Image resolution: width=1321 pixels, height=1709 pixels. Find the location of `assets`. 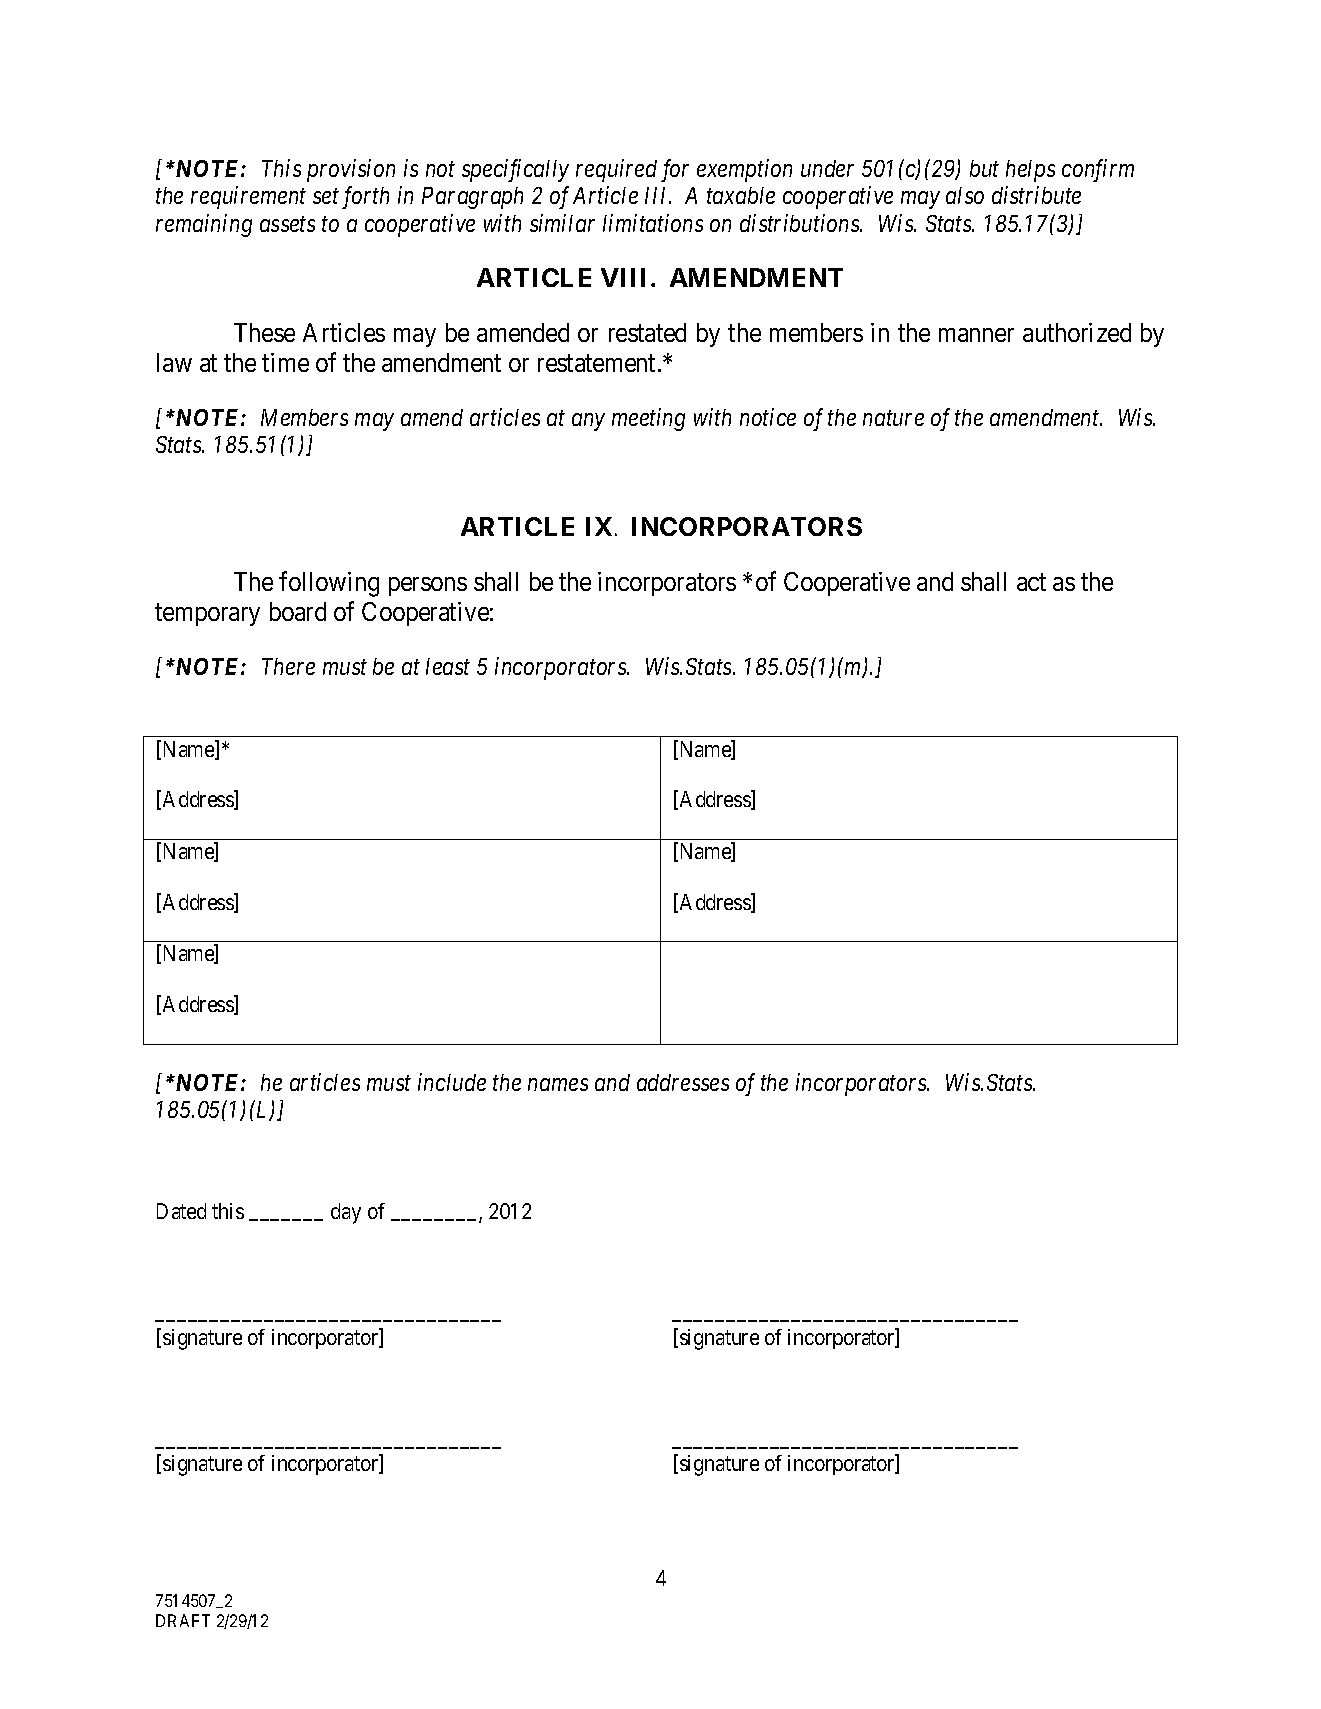

assets is located at coordinates (287, 224).
